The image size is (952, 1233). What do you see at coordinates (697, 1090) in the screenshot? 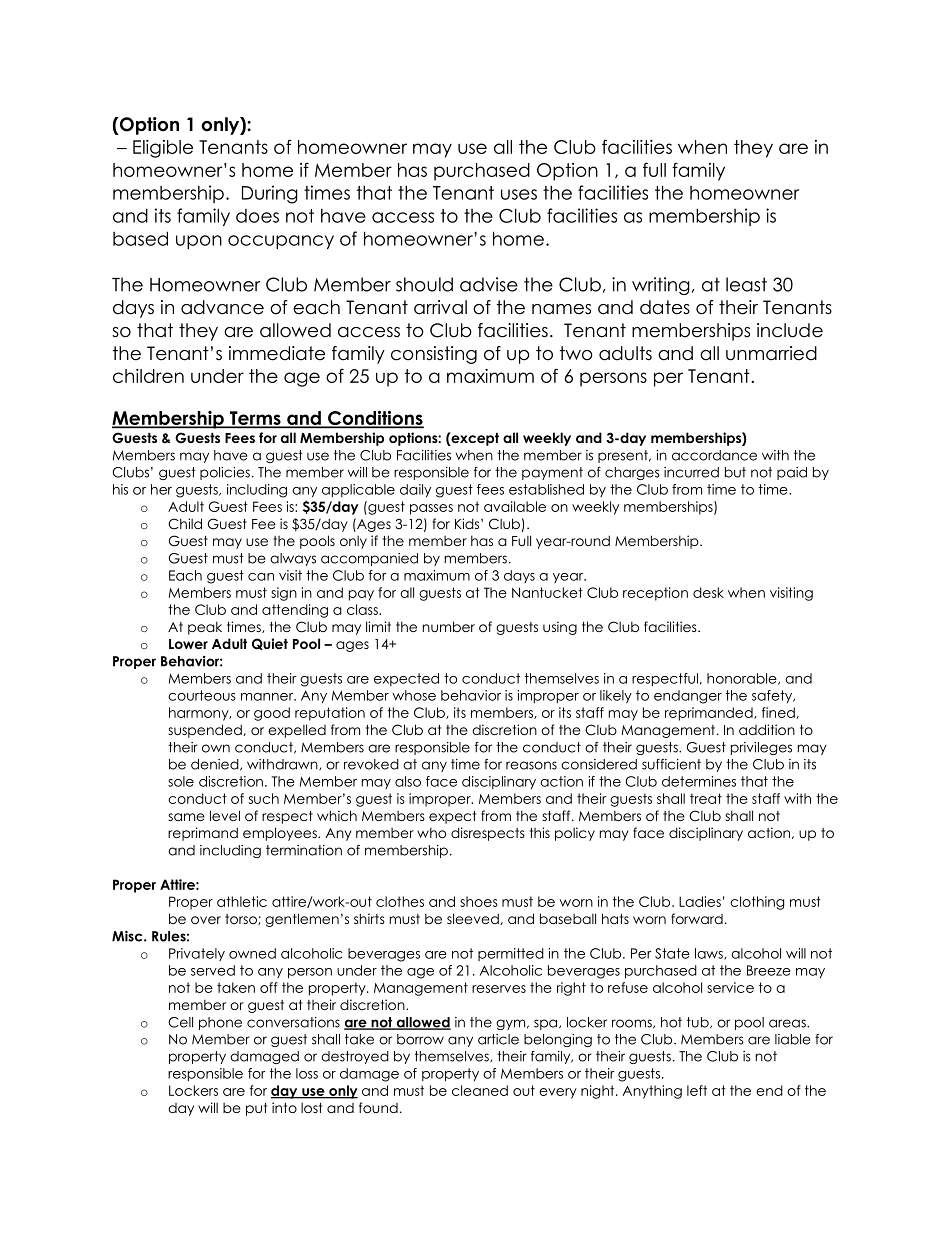
I see `left` at bounding box center [697, 1090].
